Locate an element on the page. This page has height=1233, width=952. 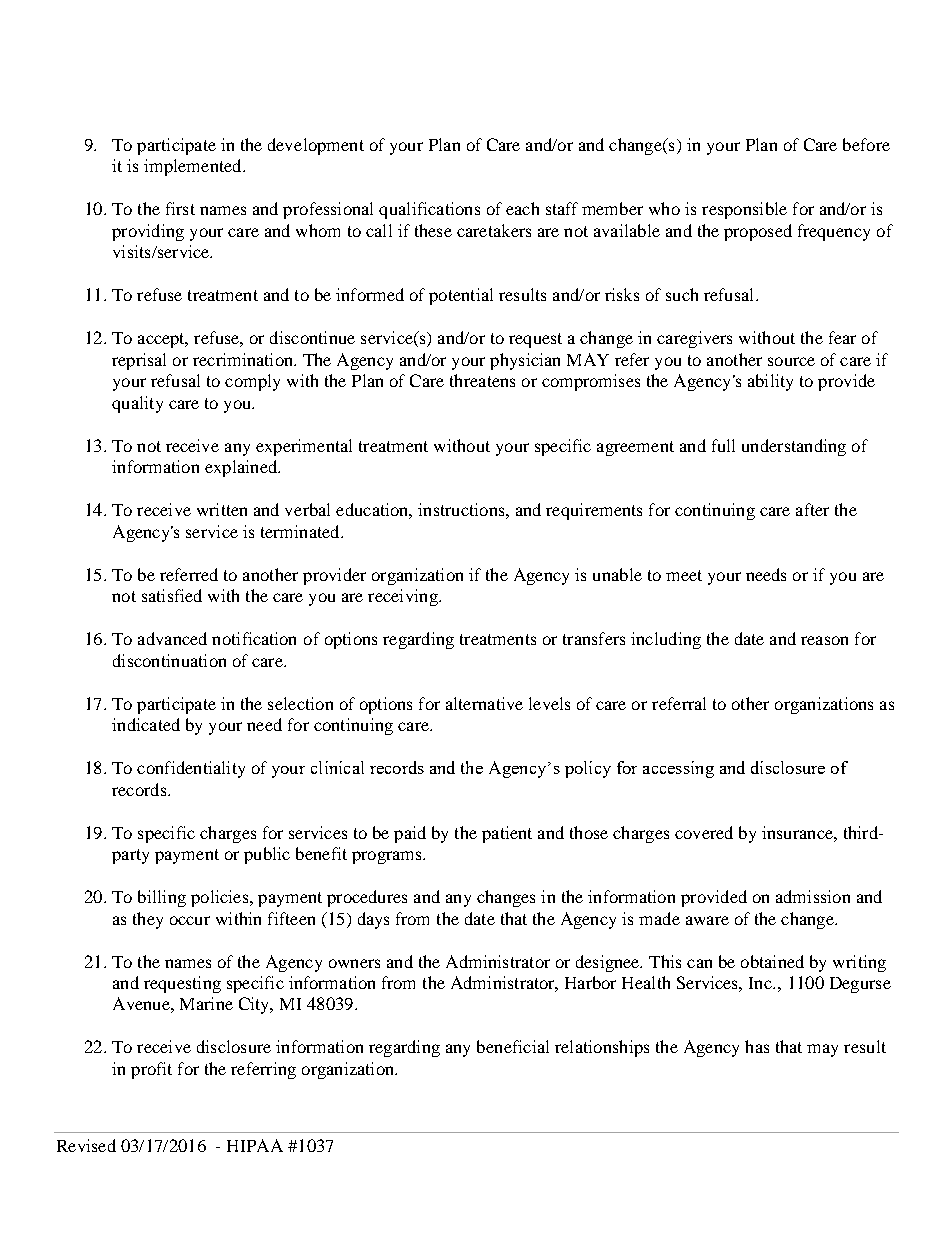
responsible is located at coordinates (744, 210).
